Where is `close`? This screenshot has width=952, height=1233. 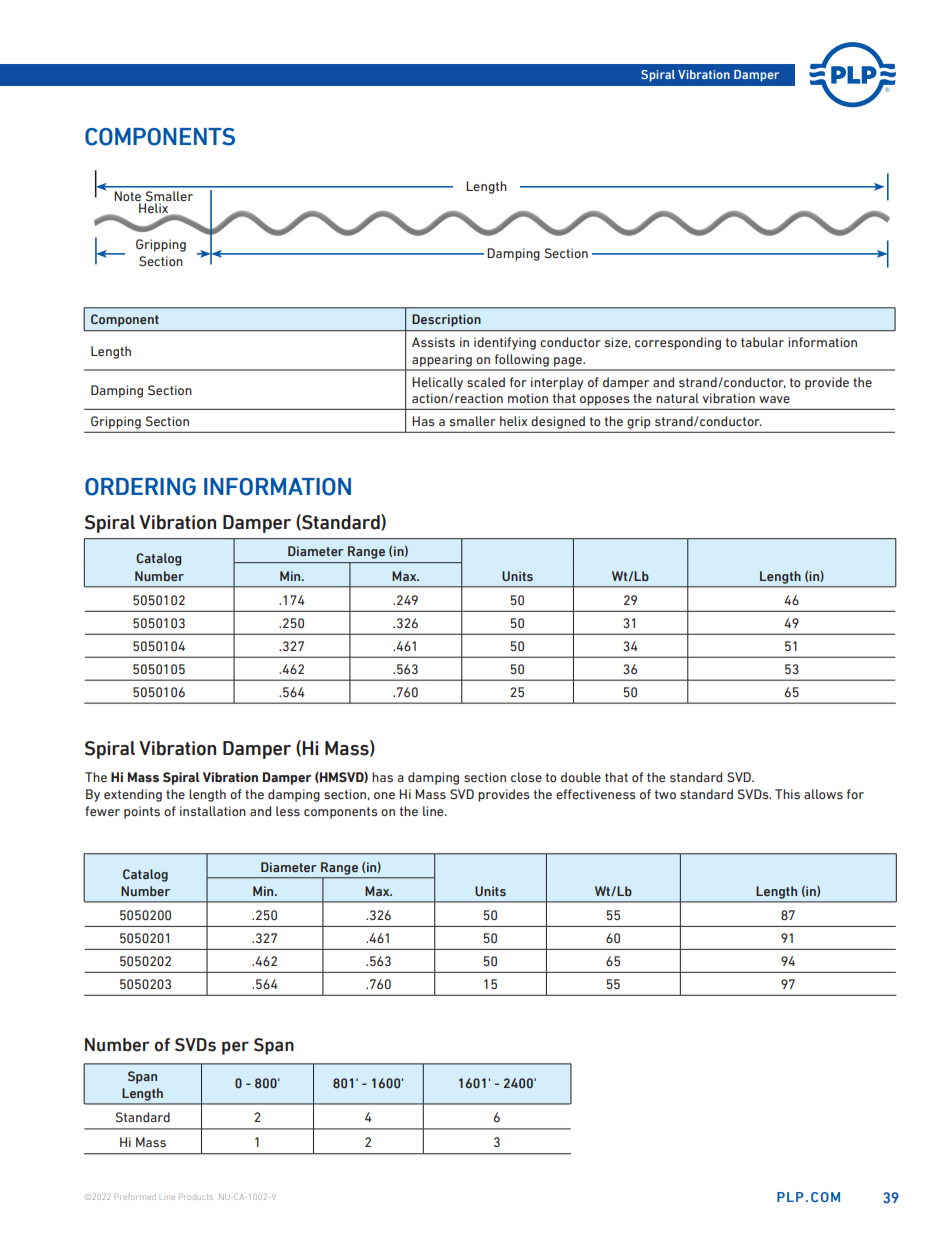 close is located at coordinates (526, 777).
